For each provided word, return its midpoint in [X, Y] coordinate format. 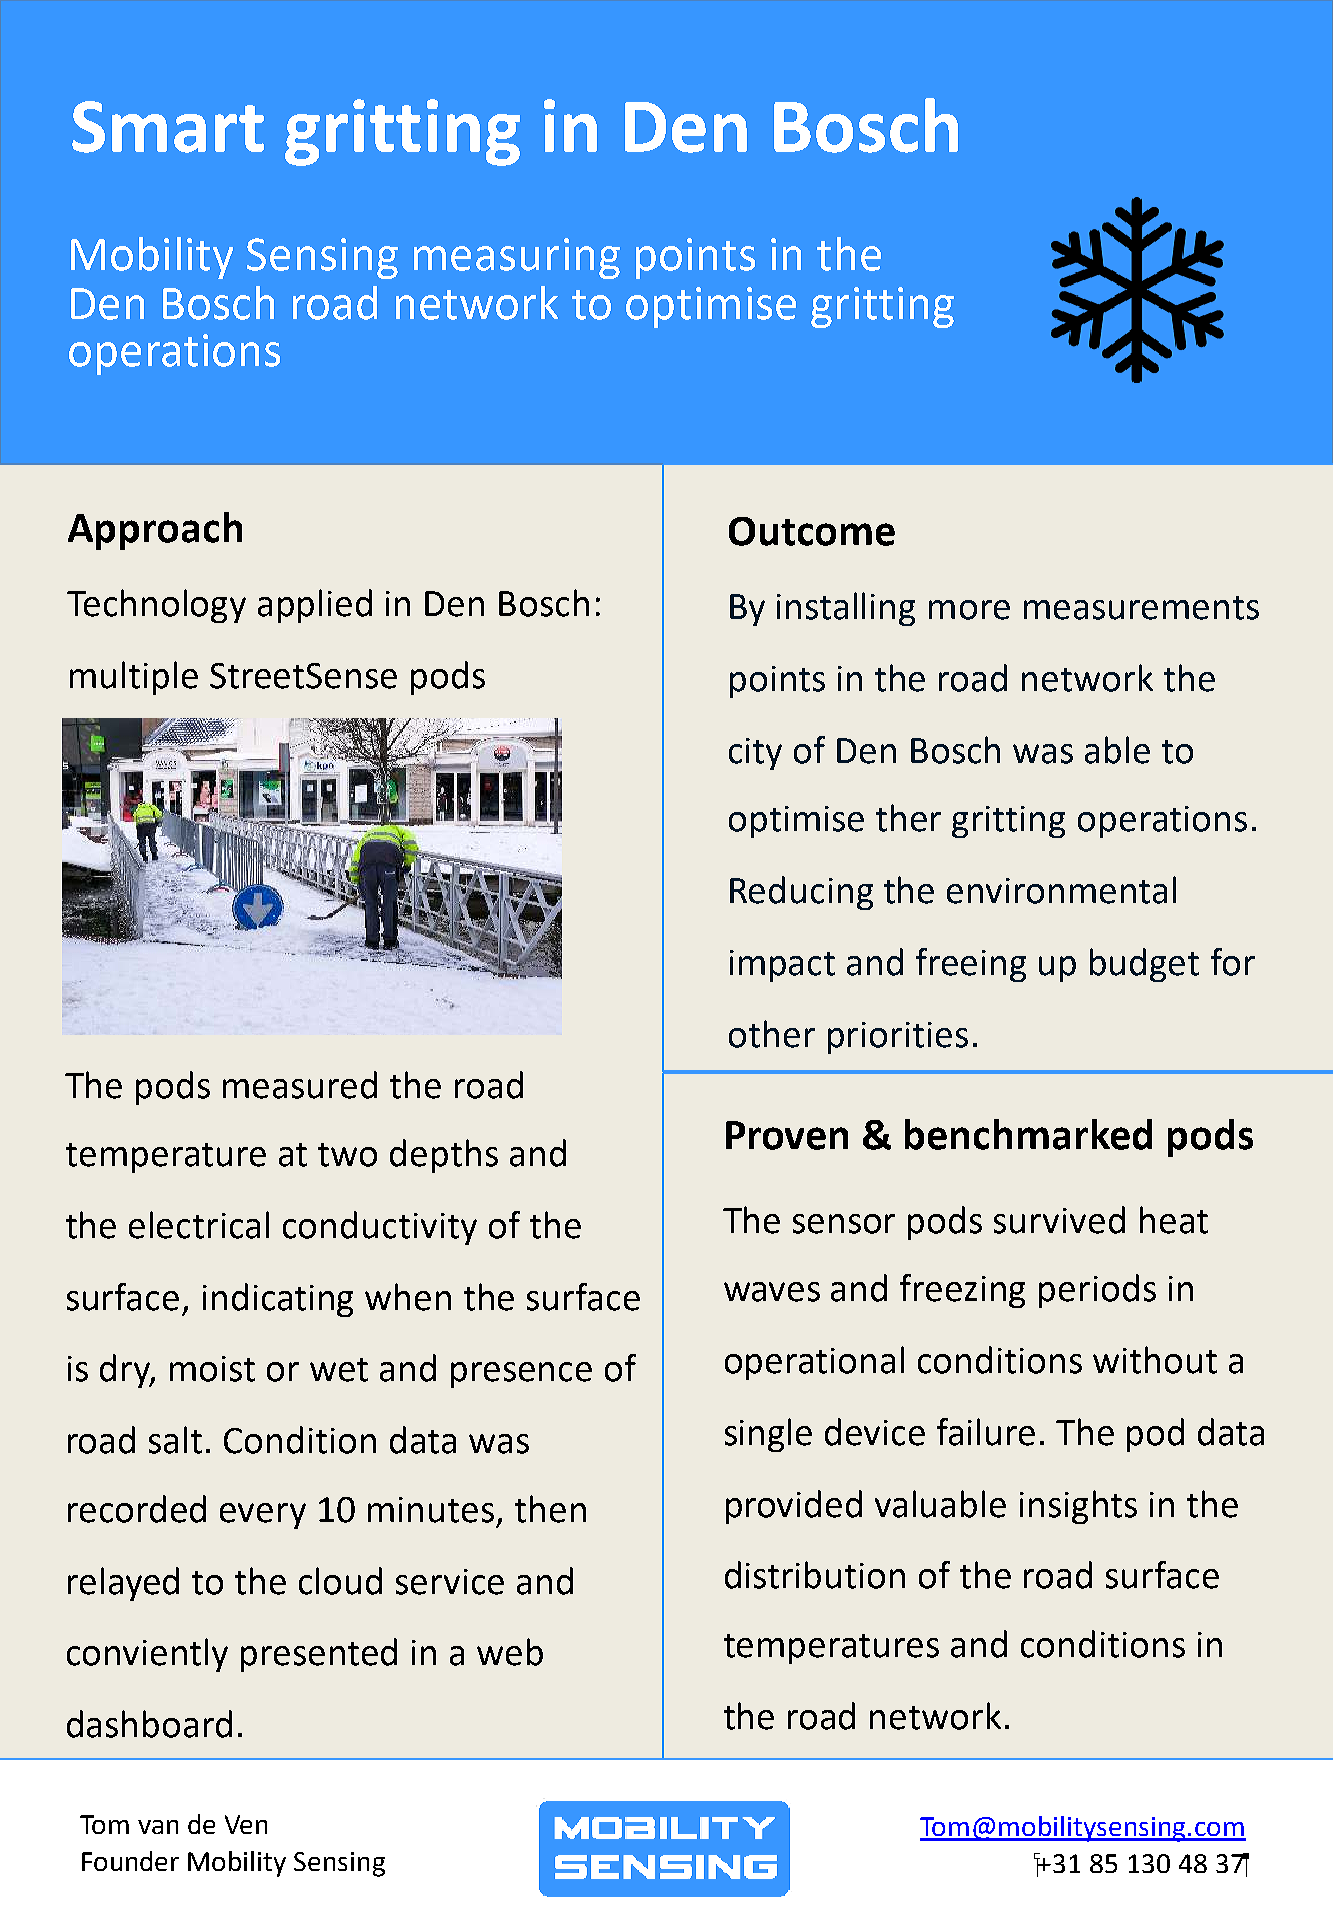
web [510, 1652]
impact [782, 966]
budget [1144, 965]
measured [300, 1085]
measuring [517, 258]
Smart [168, 127]
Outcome [812, 531]
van [158, 1827]
